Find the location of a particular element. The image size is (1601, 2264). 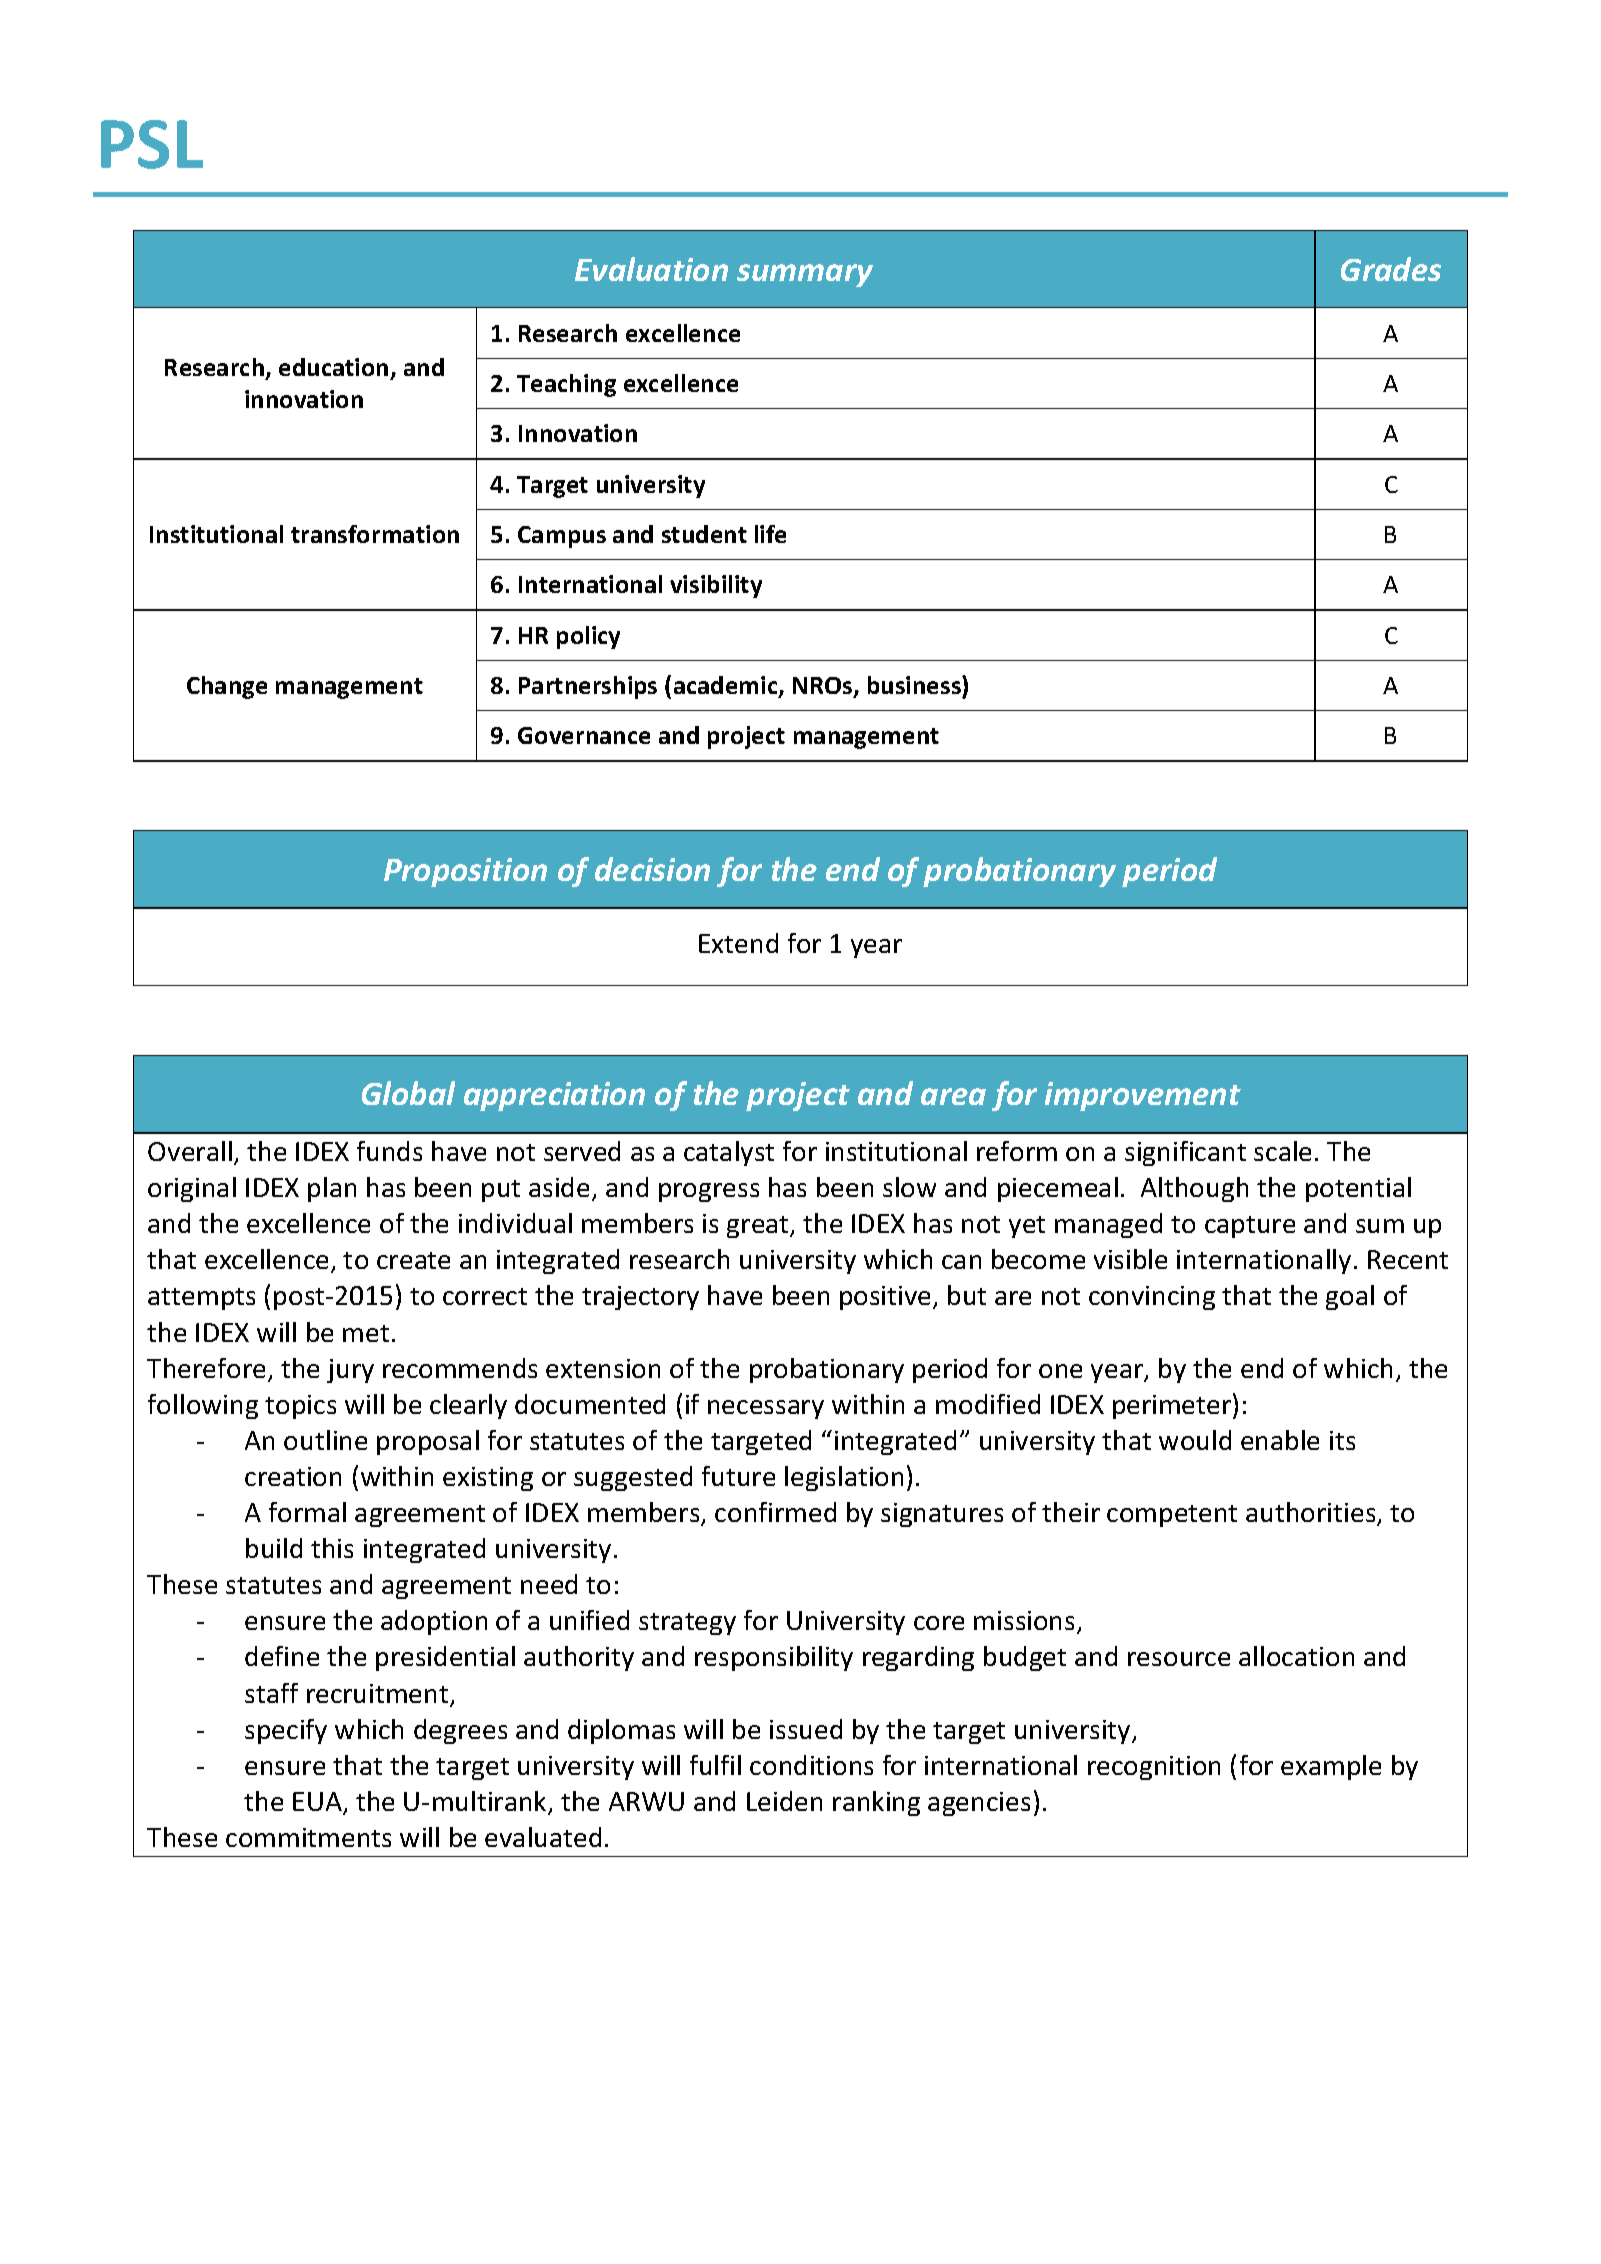

transformation is located at coordinates (375, 534).
